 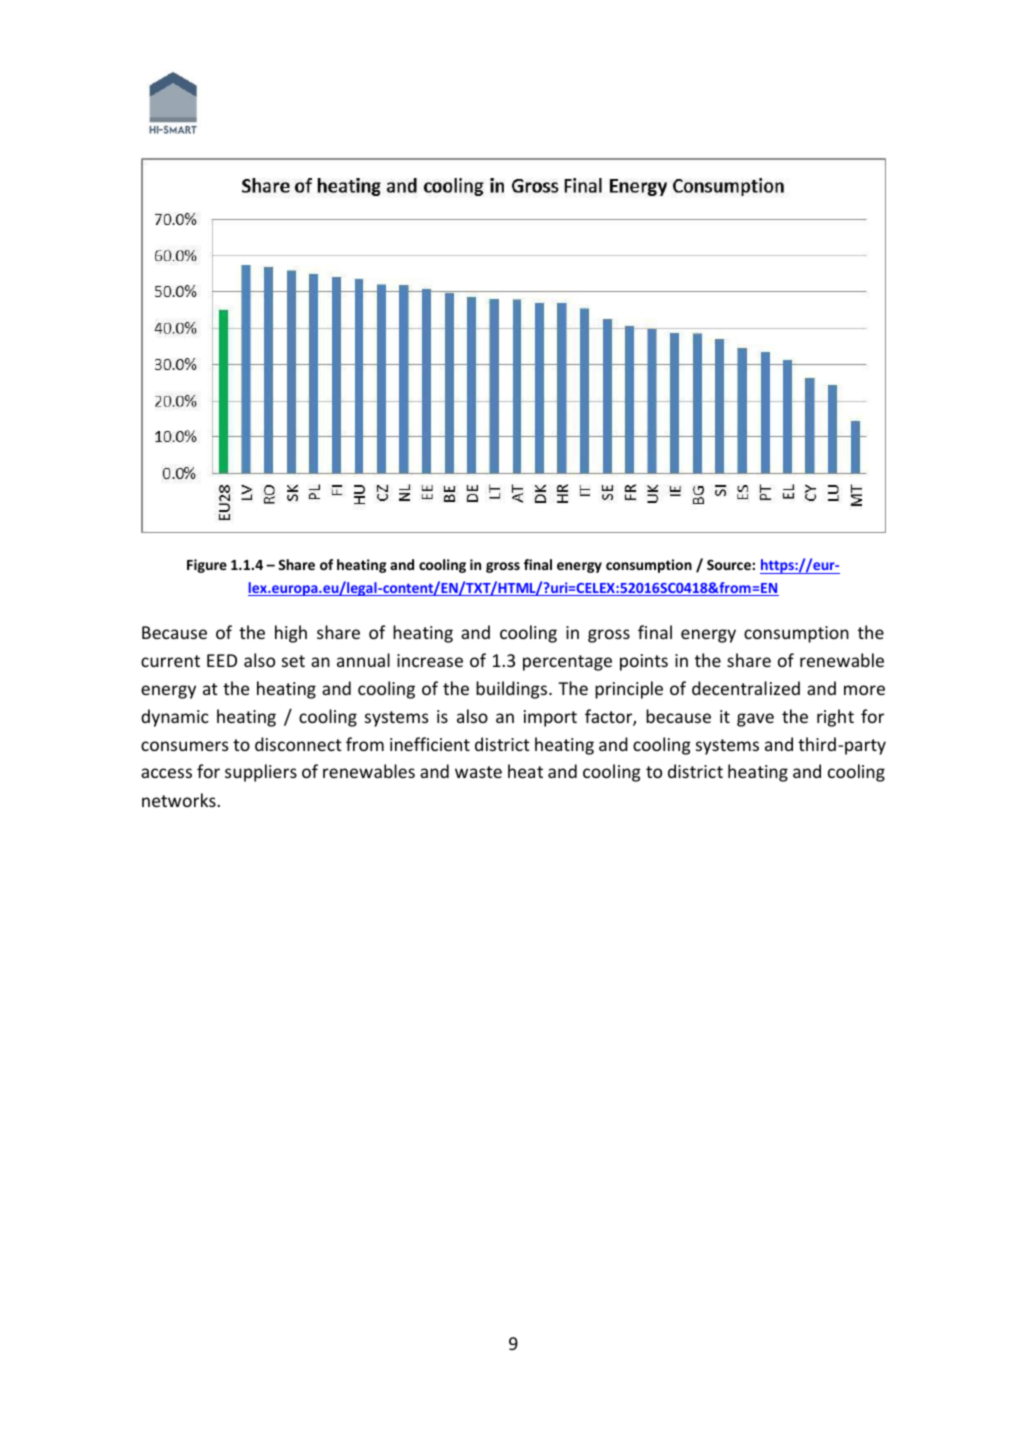 What do you see at coordinates (513, 690) in the screenshot?
I see `buildings` at bounding box center [513, 690].
